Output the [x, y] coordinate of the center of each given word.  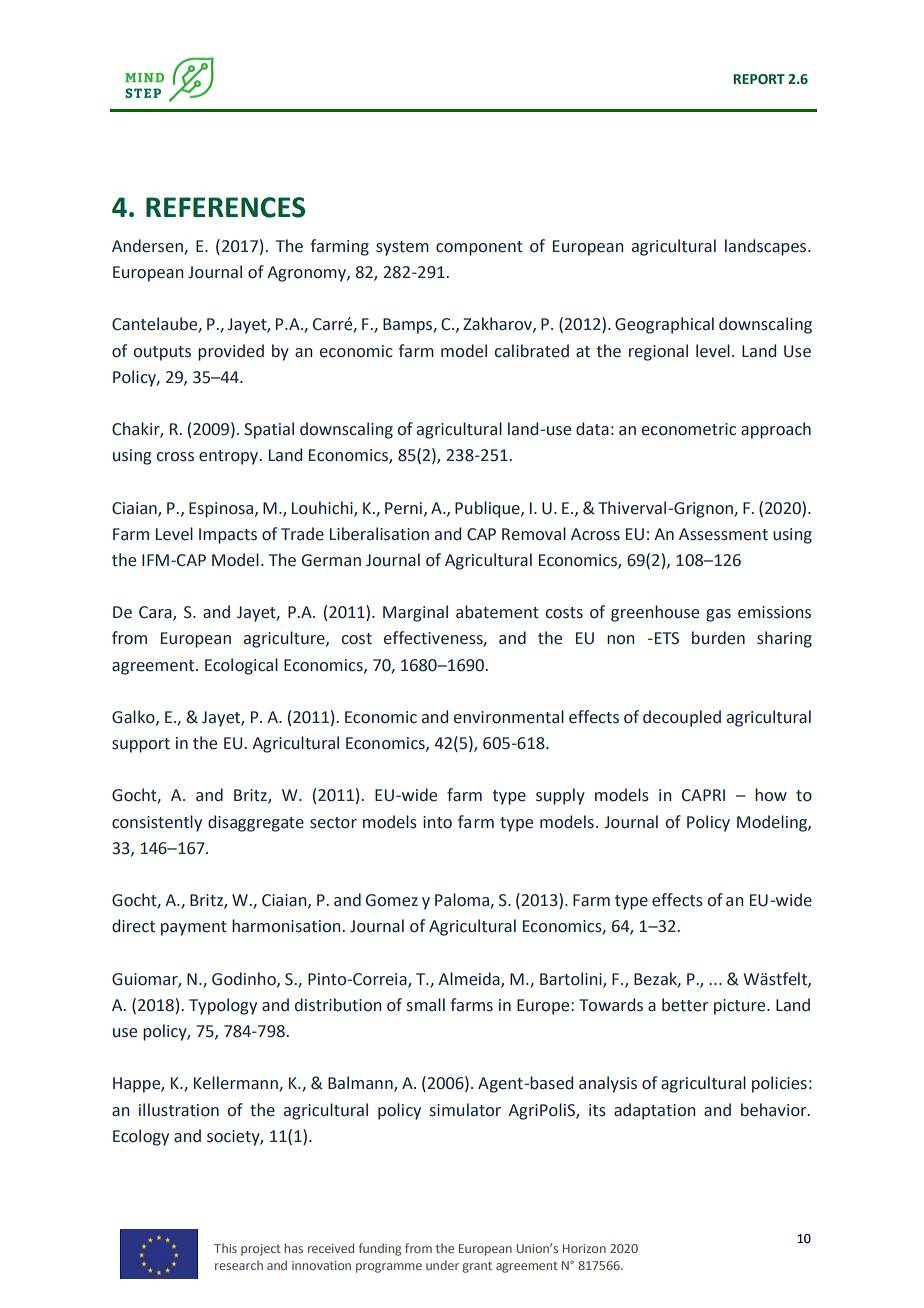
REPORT [759, 79]
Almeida [470, 980]
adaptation [654, 1111]
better [685, 1005]
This [225, 1248]
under [442, 1265]
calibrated [531, 351]
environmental [509, 717]
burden [718, 638]
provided [231, 352]
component [479, 248]
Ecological [241, 666]
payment [194, 928]
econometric [689, 429]
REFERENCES [225, 207]
